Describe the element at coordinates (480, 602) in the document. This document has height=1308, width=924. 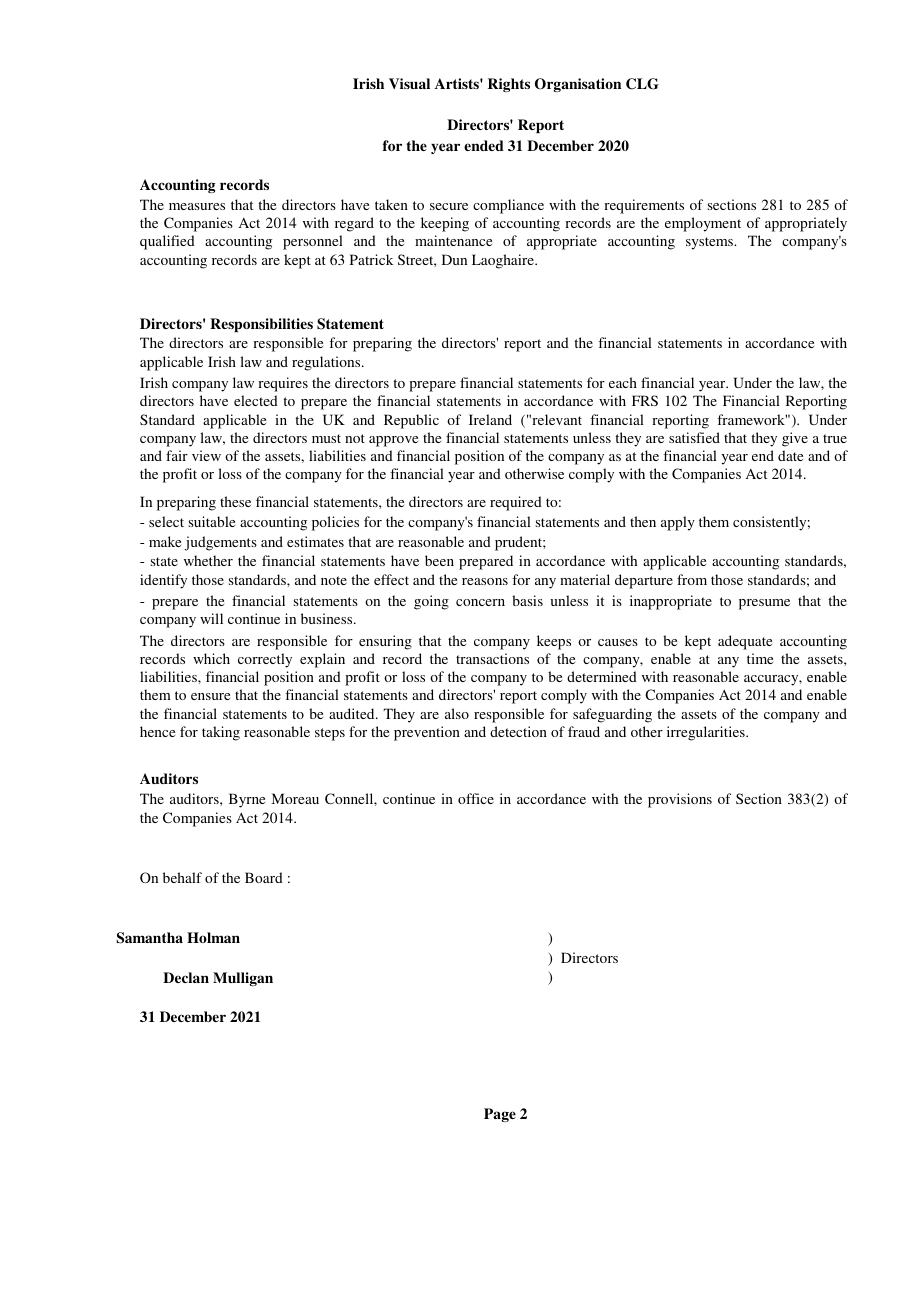
I see `concern` at that location.
